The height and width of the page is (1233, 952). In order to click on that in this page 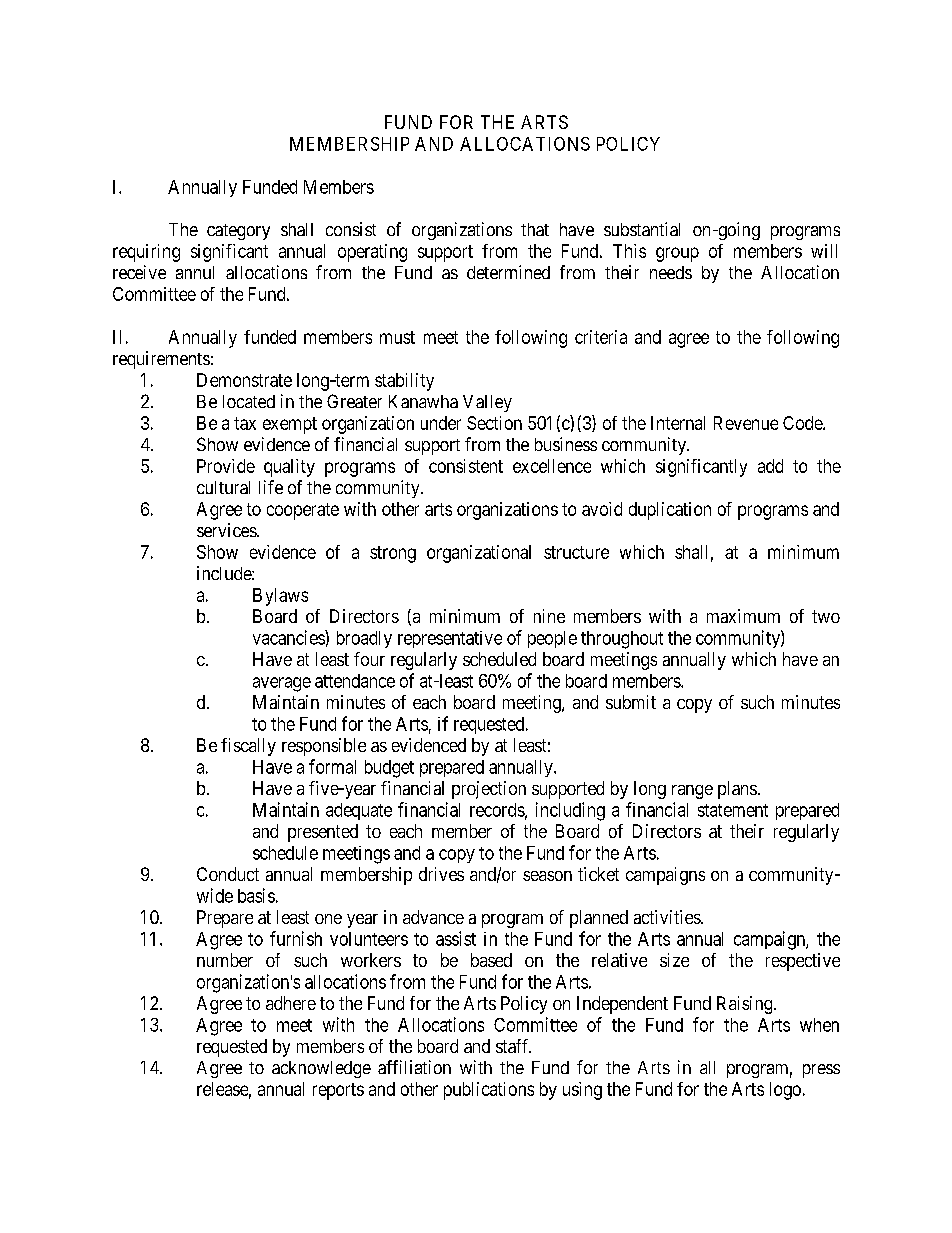, I will do `click(535, 229)`.
